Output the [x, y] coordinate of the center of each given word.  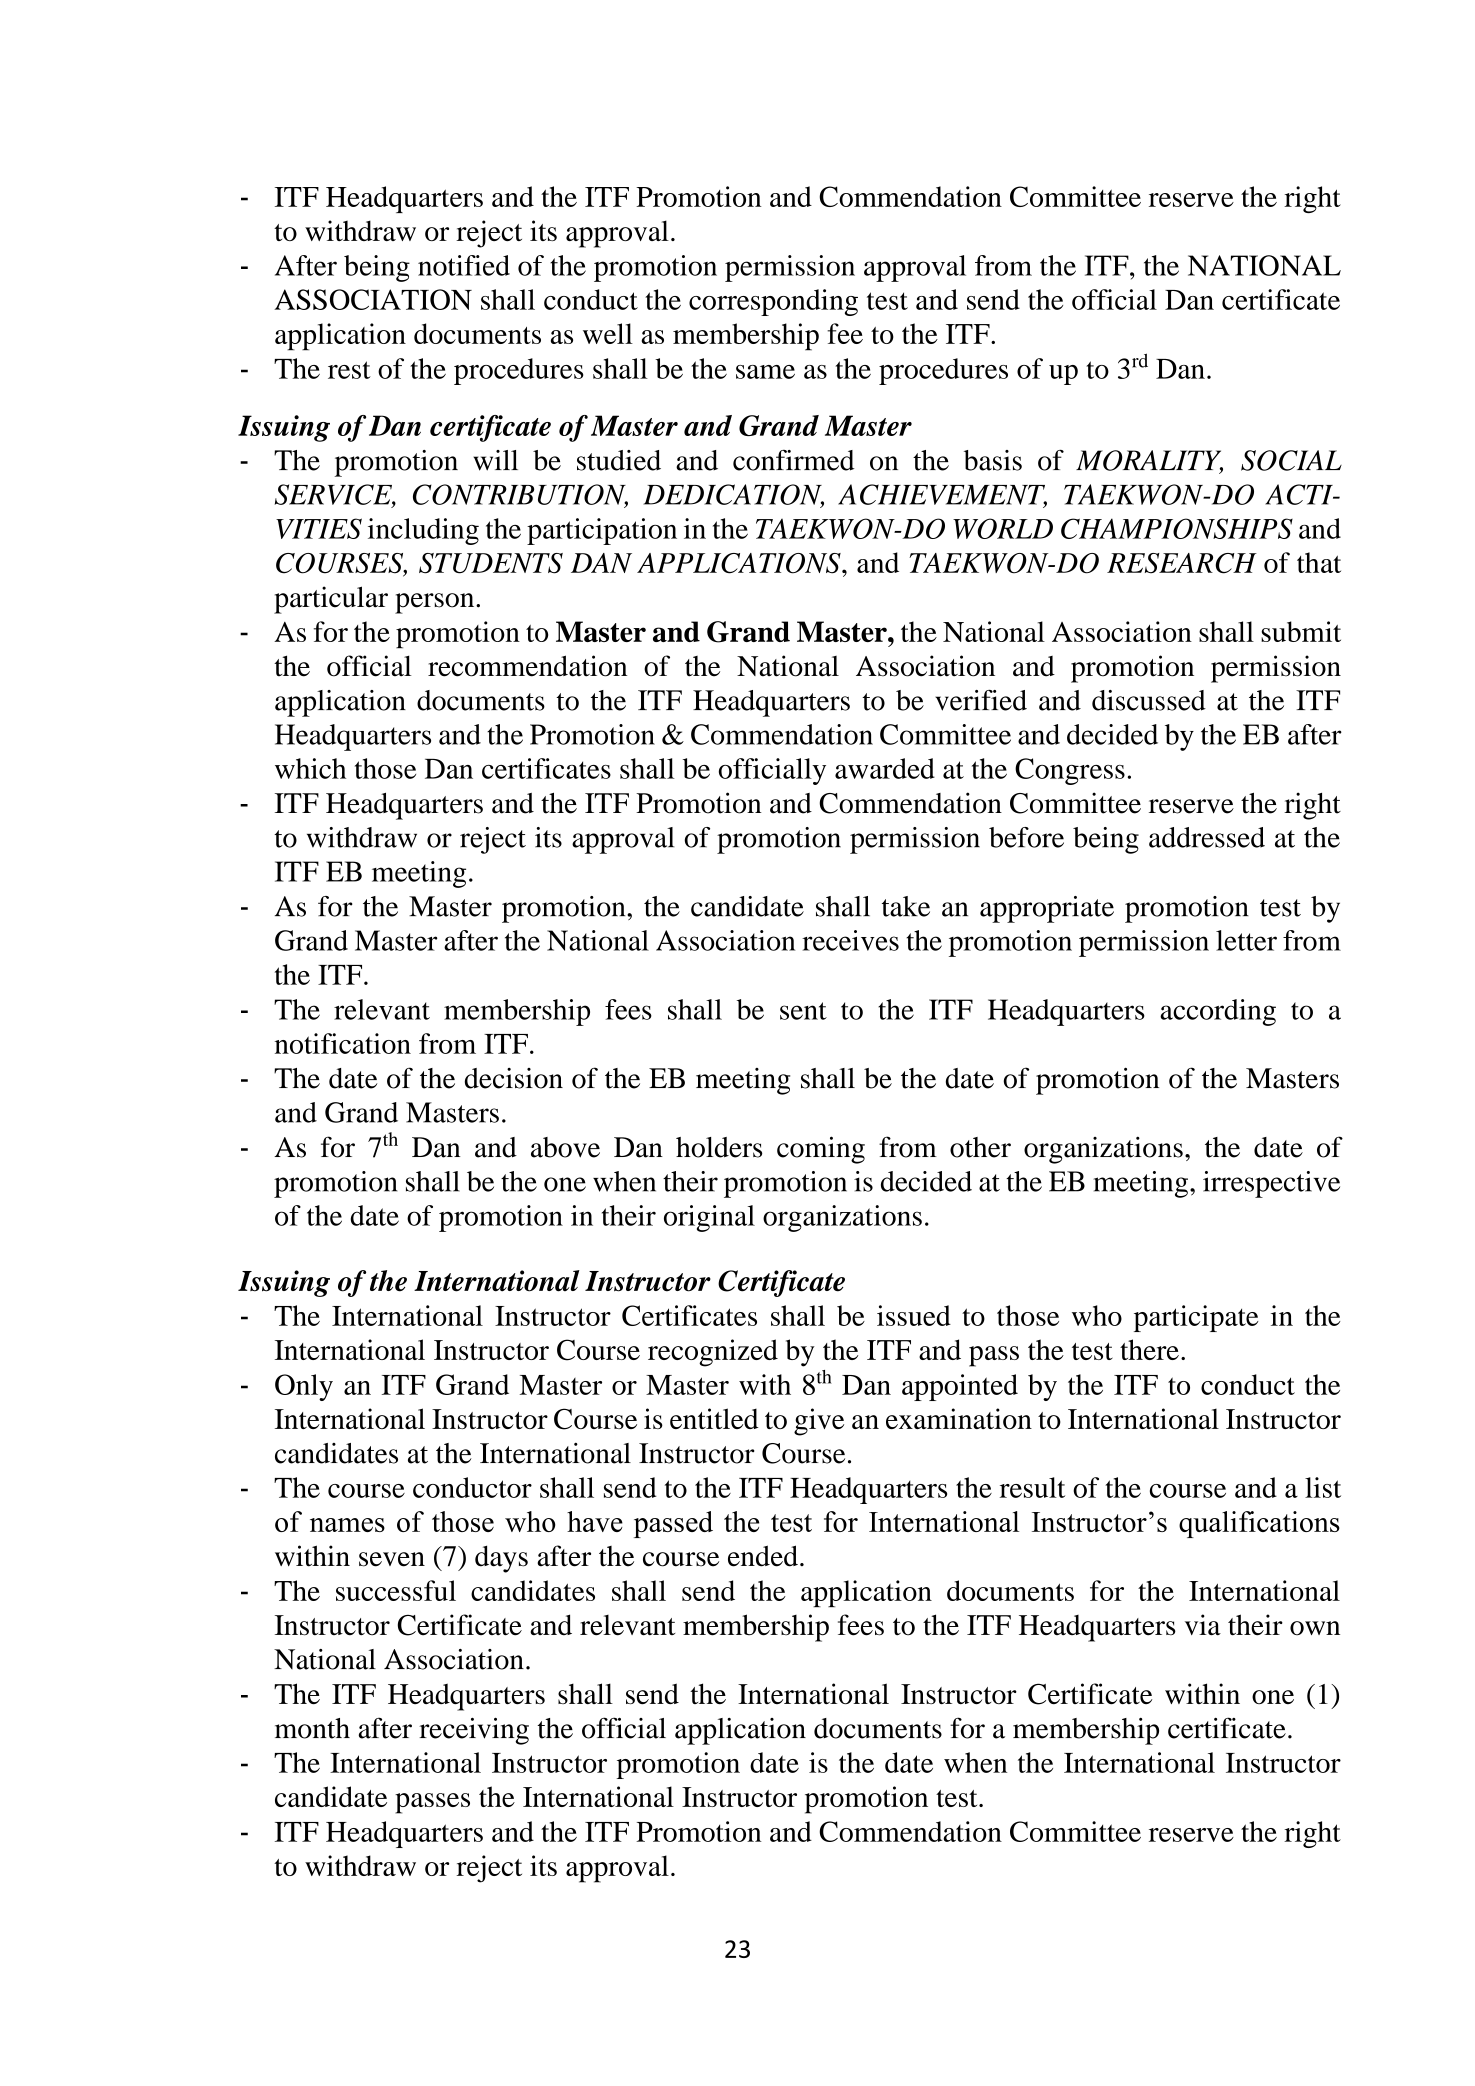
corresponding [773, 302]
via [1203, 1625]
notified [464, 265]
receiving [474, 1731]
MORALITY [1149, 461]
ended [763, 1556]
